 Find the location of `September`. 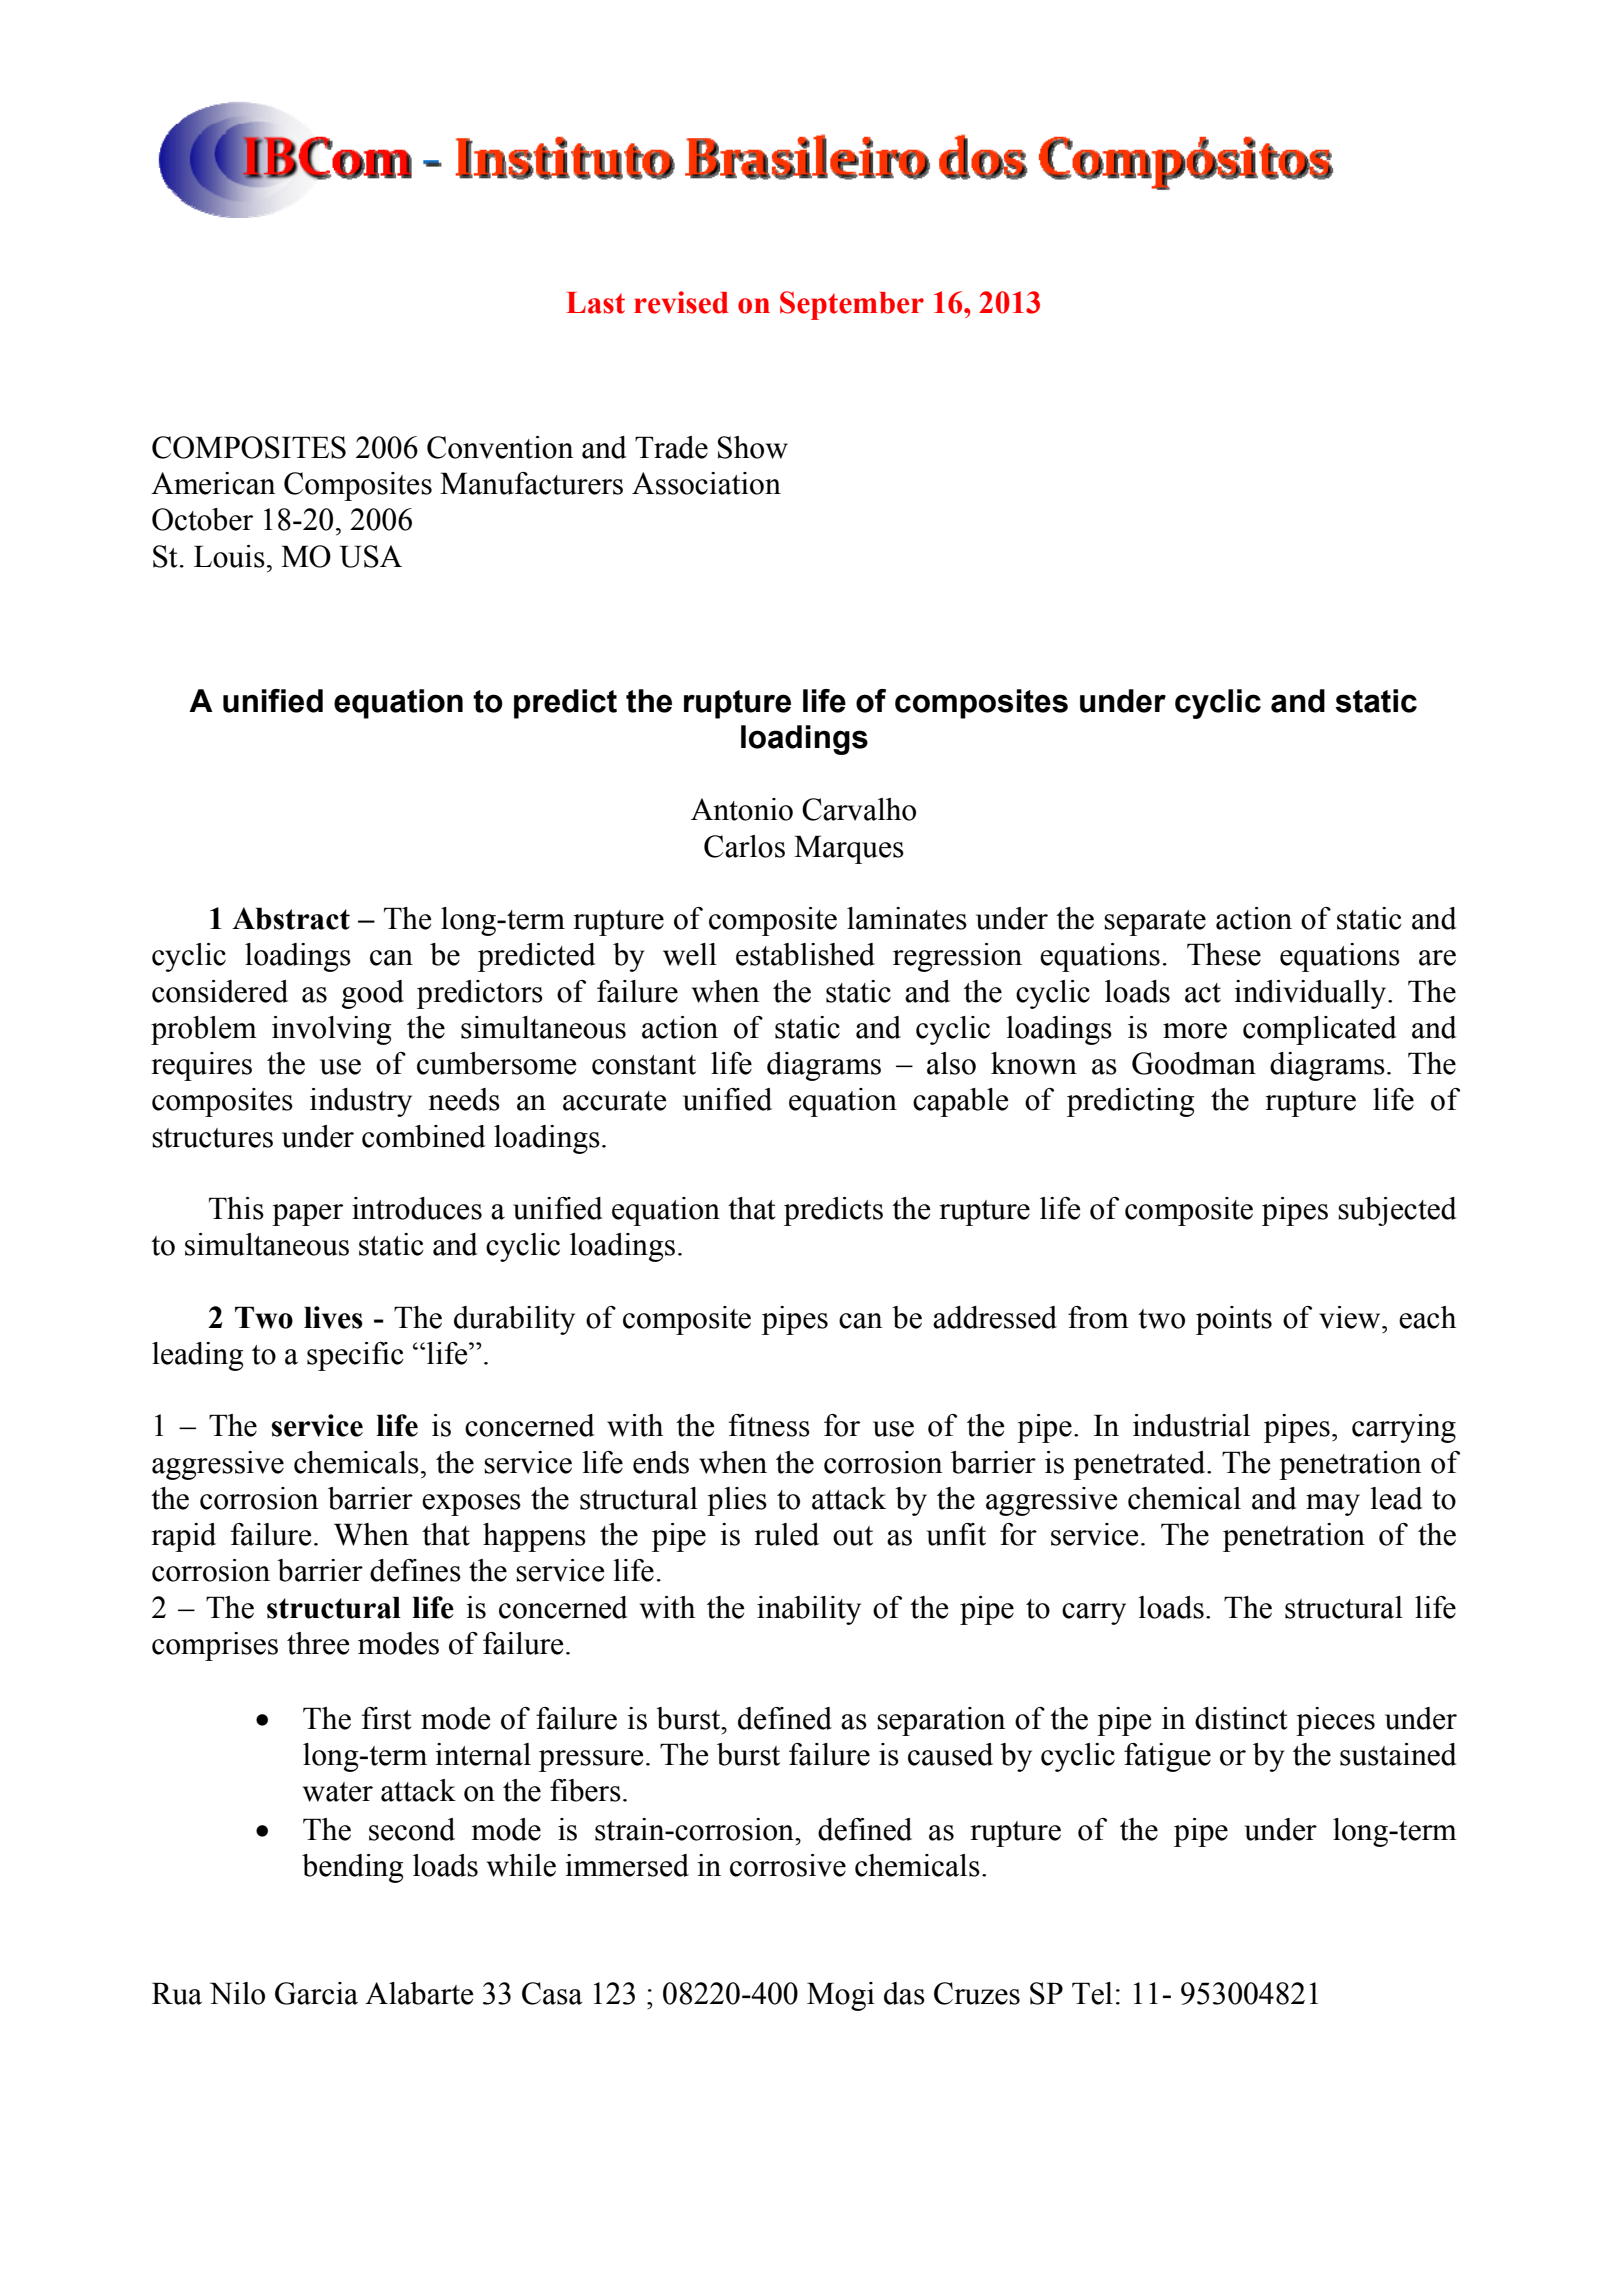

September is located at coordinates (852, 305).
